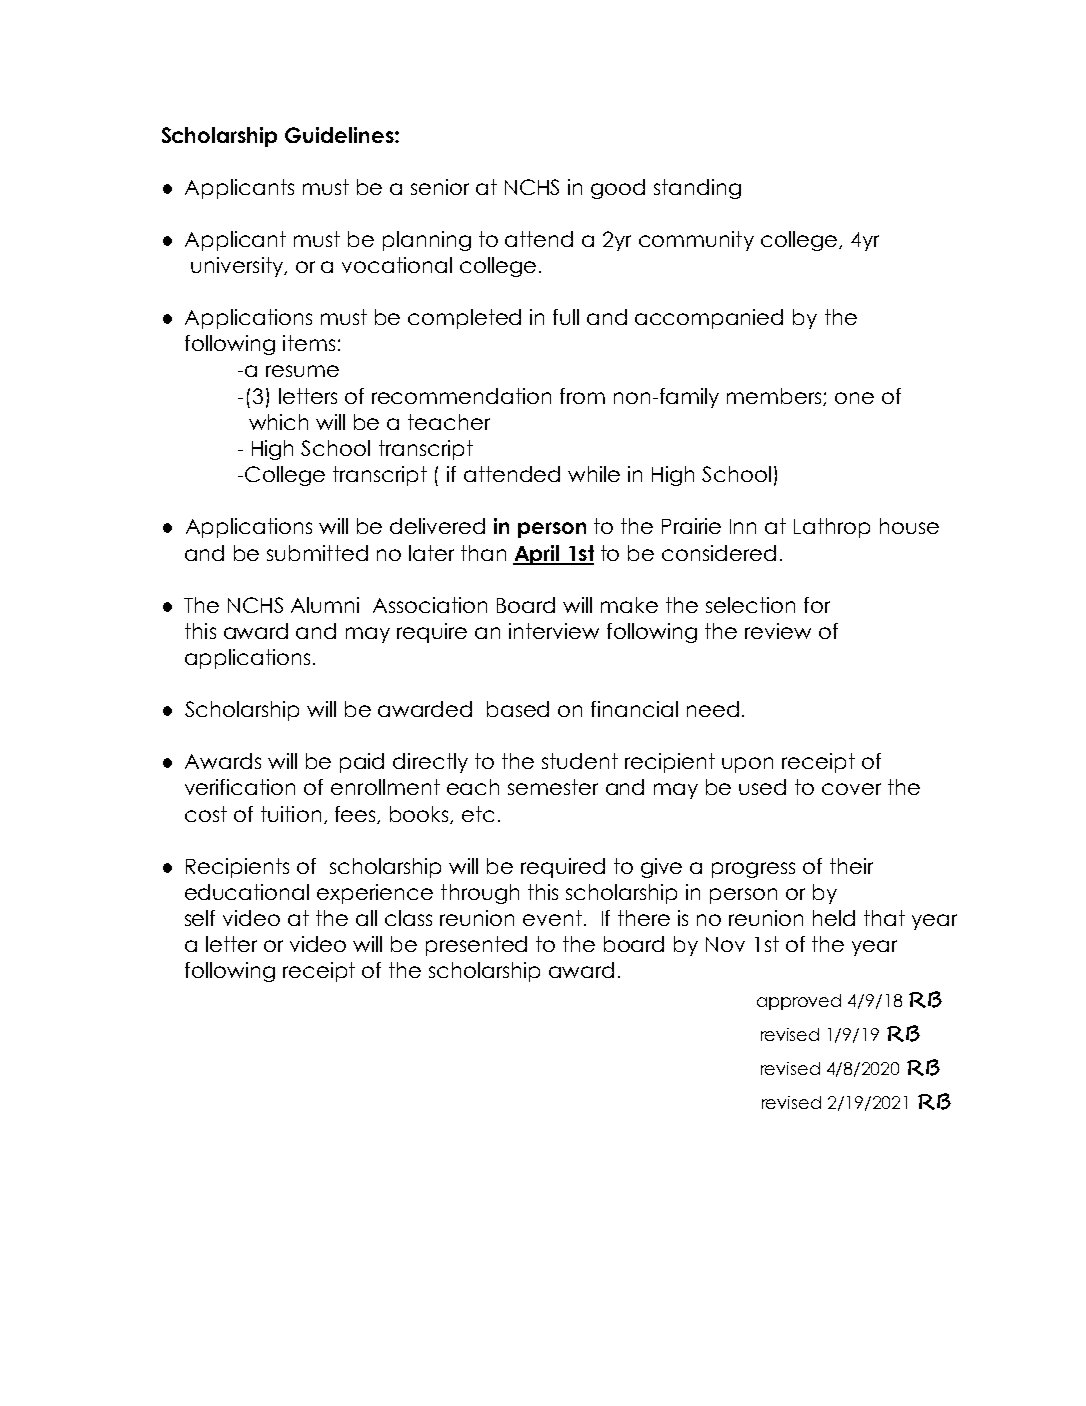 The width and height of the screenshot is (1086, 1406). Describe the element at coordinates (476, 946) in the screenshot. I see `presented` at that location.
